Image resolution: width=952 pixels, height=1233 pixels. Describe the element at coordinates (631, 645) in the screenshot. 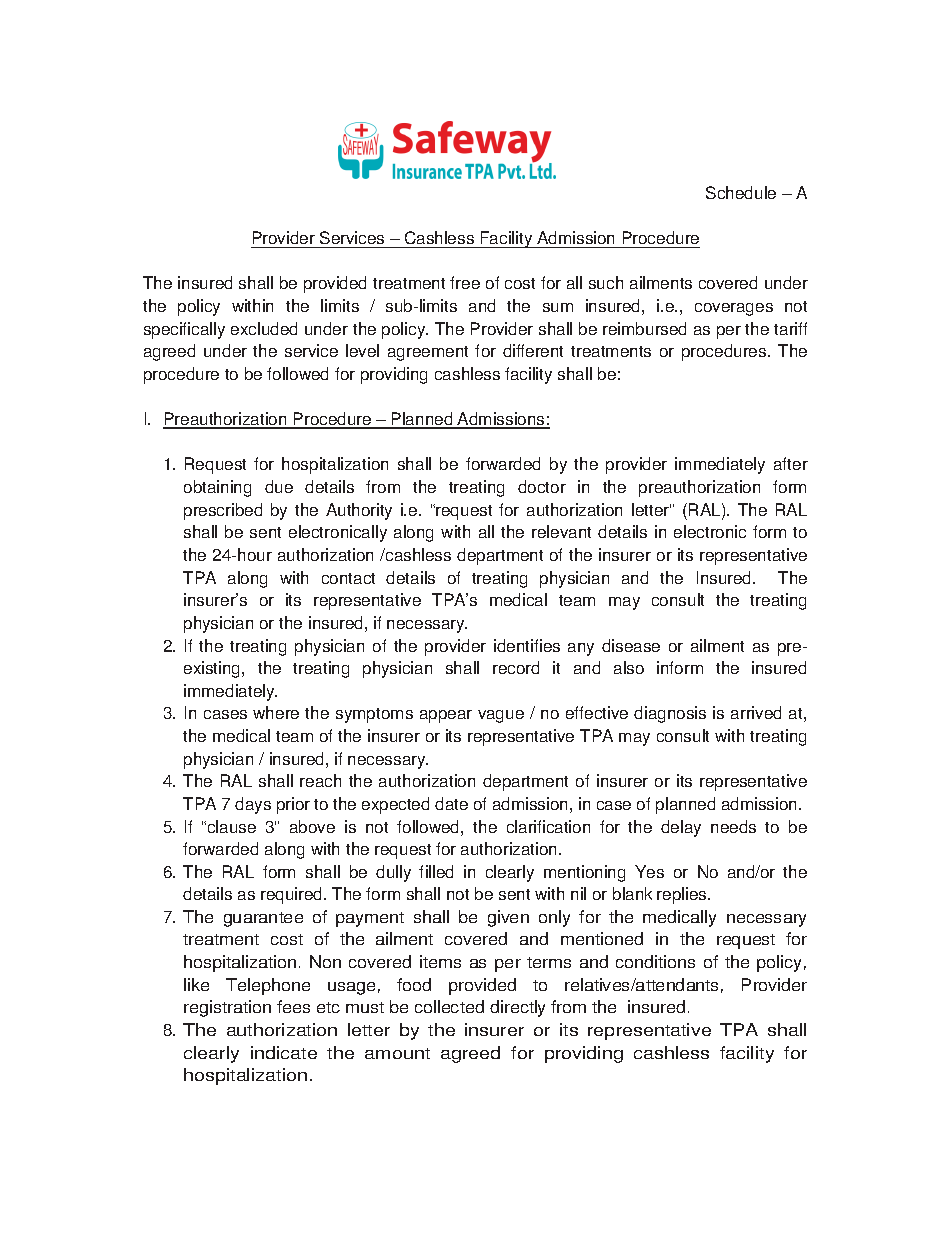

I see `disease` at that location.
